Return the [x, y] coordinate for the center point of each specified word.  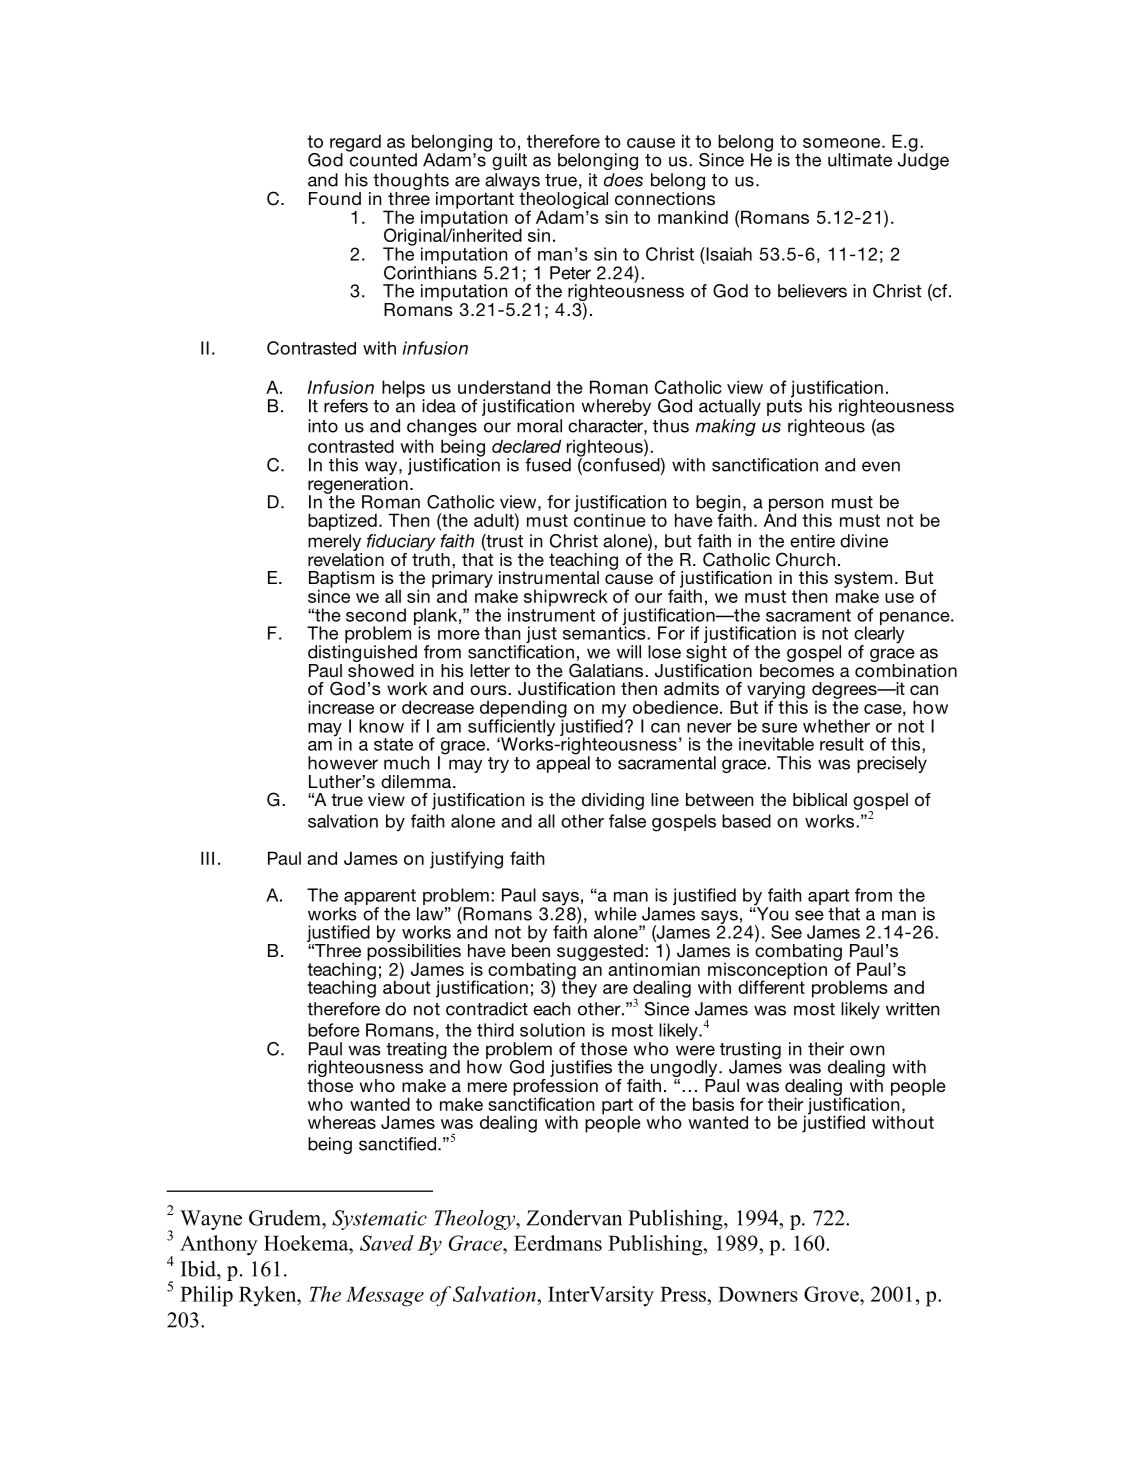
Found [335, 198]
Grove [832, 1294]
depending [523, 710]
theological [563, 201]
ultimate [860, 160]
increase [341, 707]
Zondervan [574, 1218]
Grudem [286, 1218]
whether [836, 726]
